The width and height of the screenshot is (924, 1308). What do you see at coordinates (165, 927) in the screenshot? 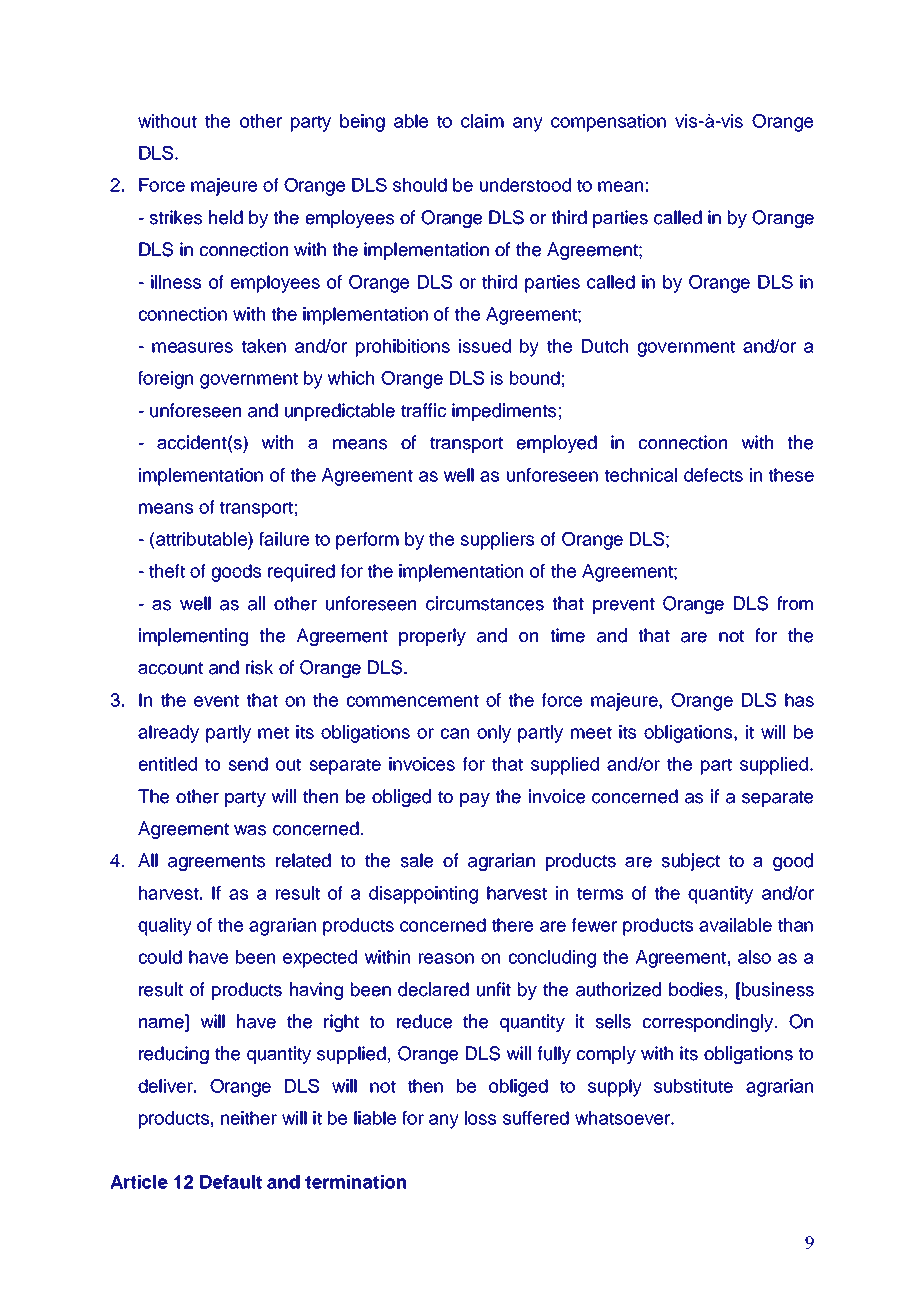
I see `quality` at bounding box center [165, 927].
